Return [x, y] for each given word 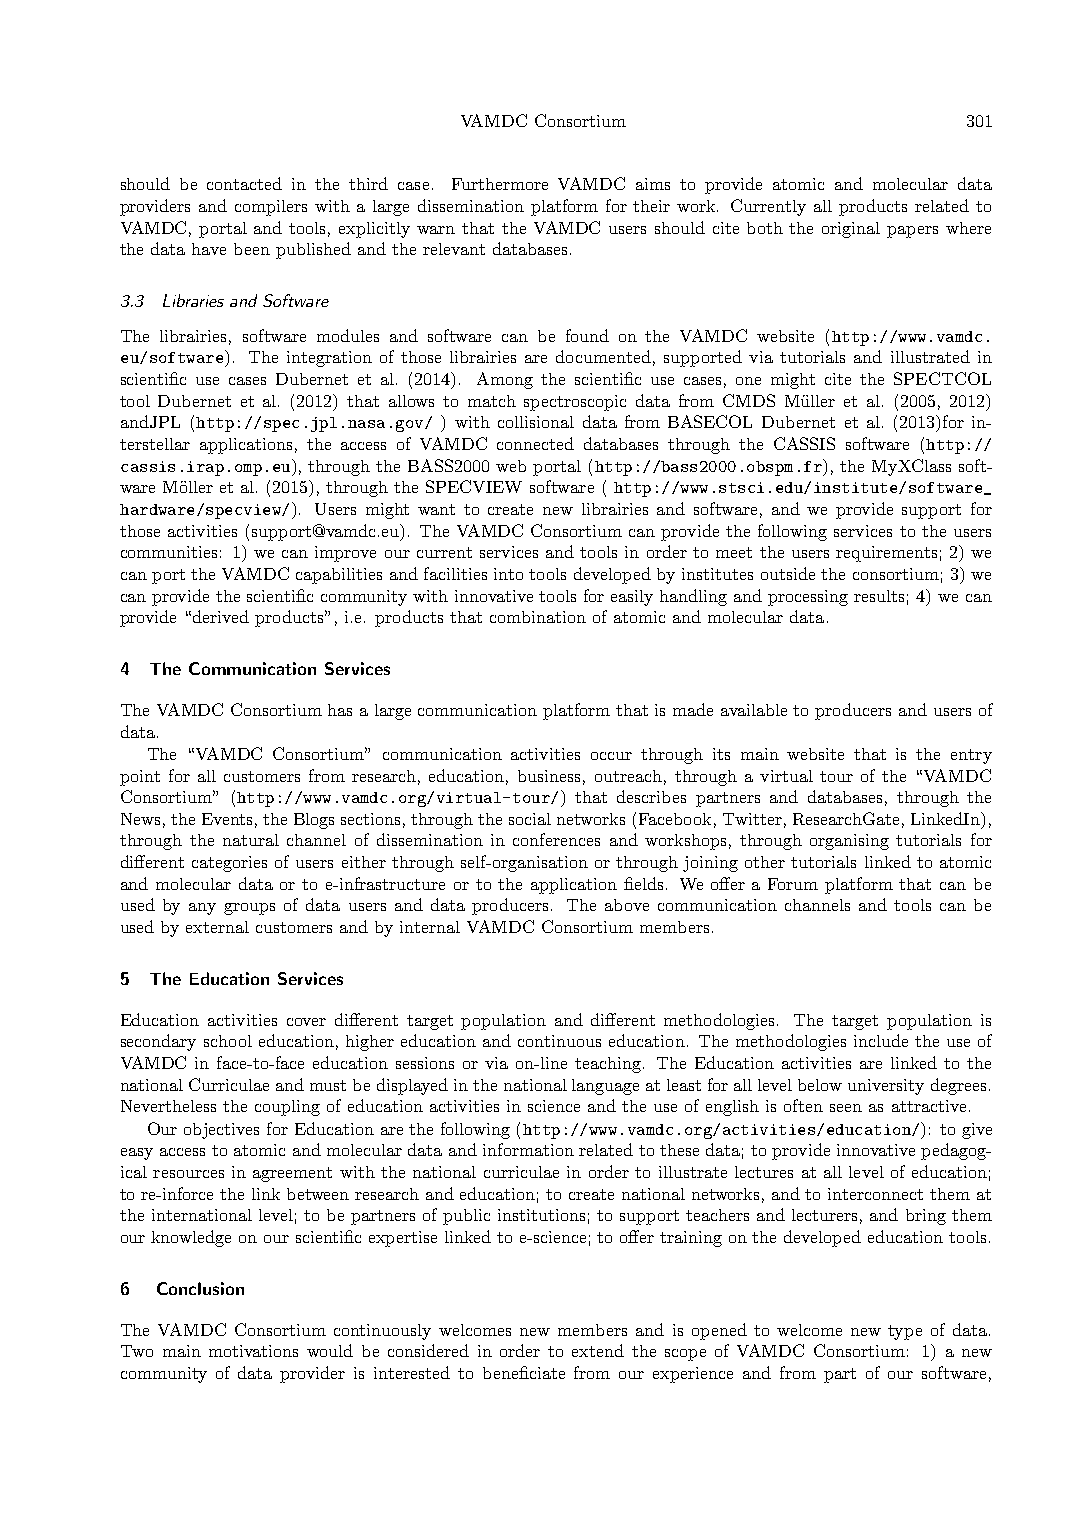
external [217, 927]
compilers [271, 208]
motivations [253, 1351]
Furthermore [500, 184]
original [851, 230]
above [627, 905]
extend [598, 1350]
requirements [886, 554]
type [905, 1332]
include [881, 1040]
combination [538, 617]
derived [221, 616]
